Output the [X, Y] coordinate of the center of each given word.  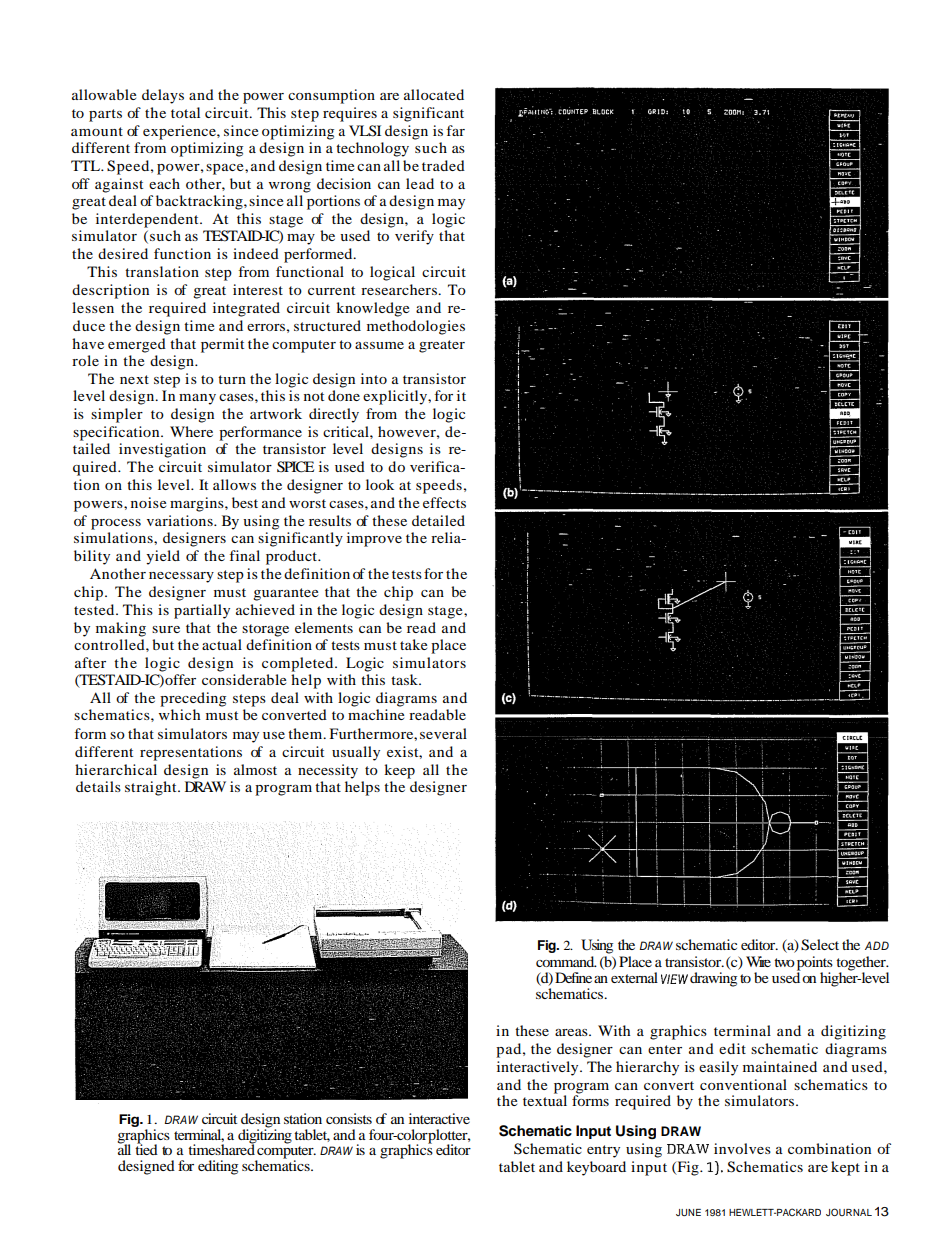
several [443, 733]
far [455, 130]
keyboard [596, 1168]
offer [180, 679]
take [413, 644]
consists [349, 1118]
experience [180, 132]
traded [443, 165]
